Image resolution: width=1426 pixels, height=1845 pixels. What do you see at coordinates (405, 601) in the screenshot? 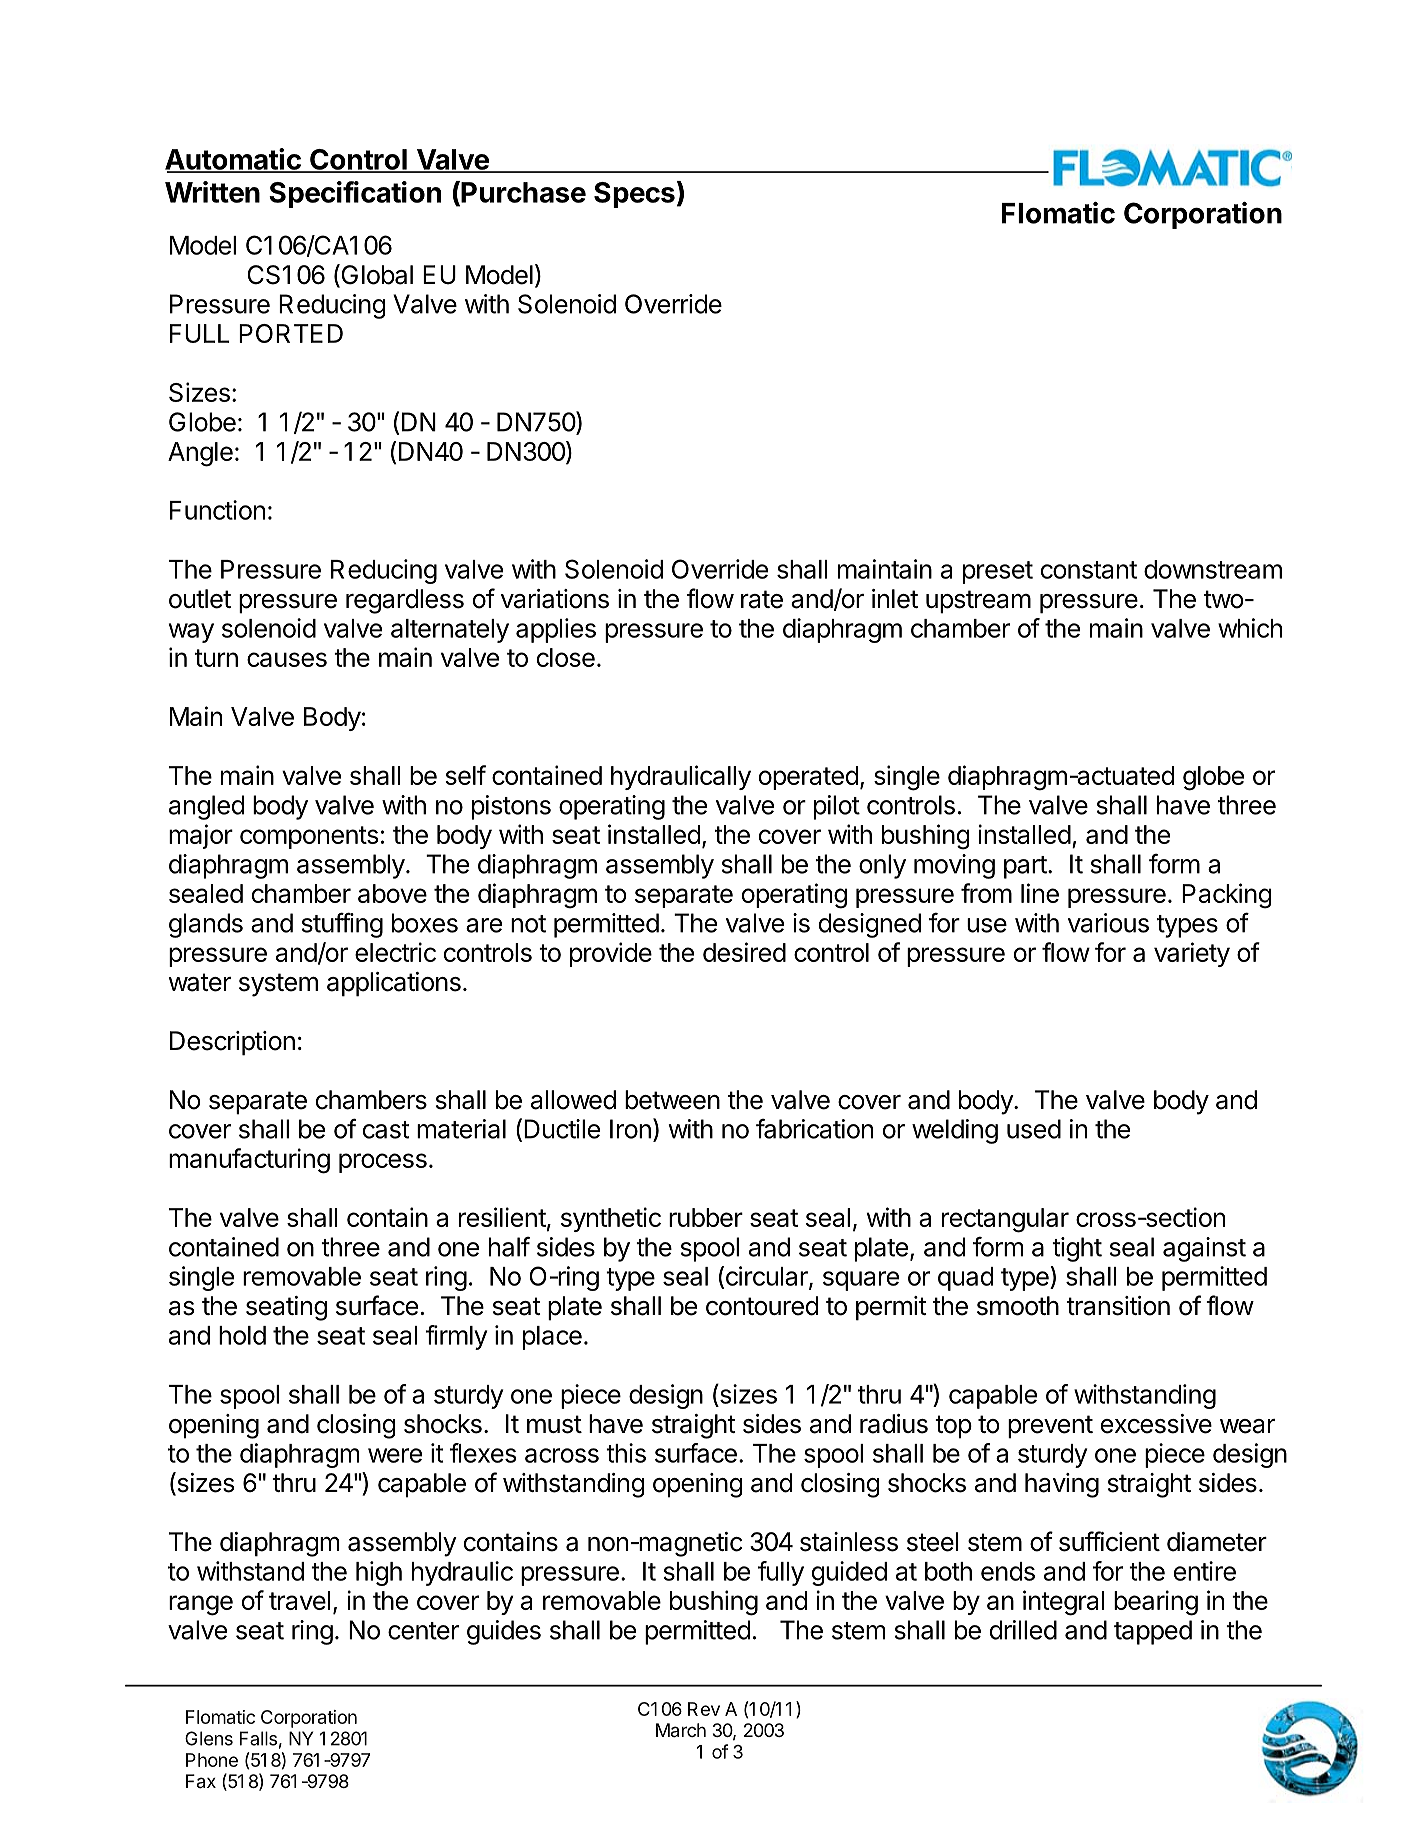
I see `regardless` at bounding box center [405, 601].
